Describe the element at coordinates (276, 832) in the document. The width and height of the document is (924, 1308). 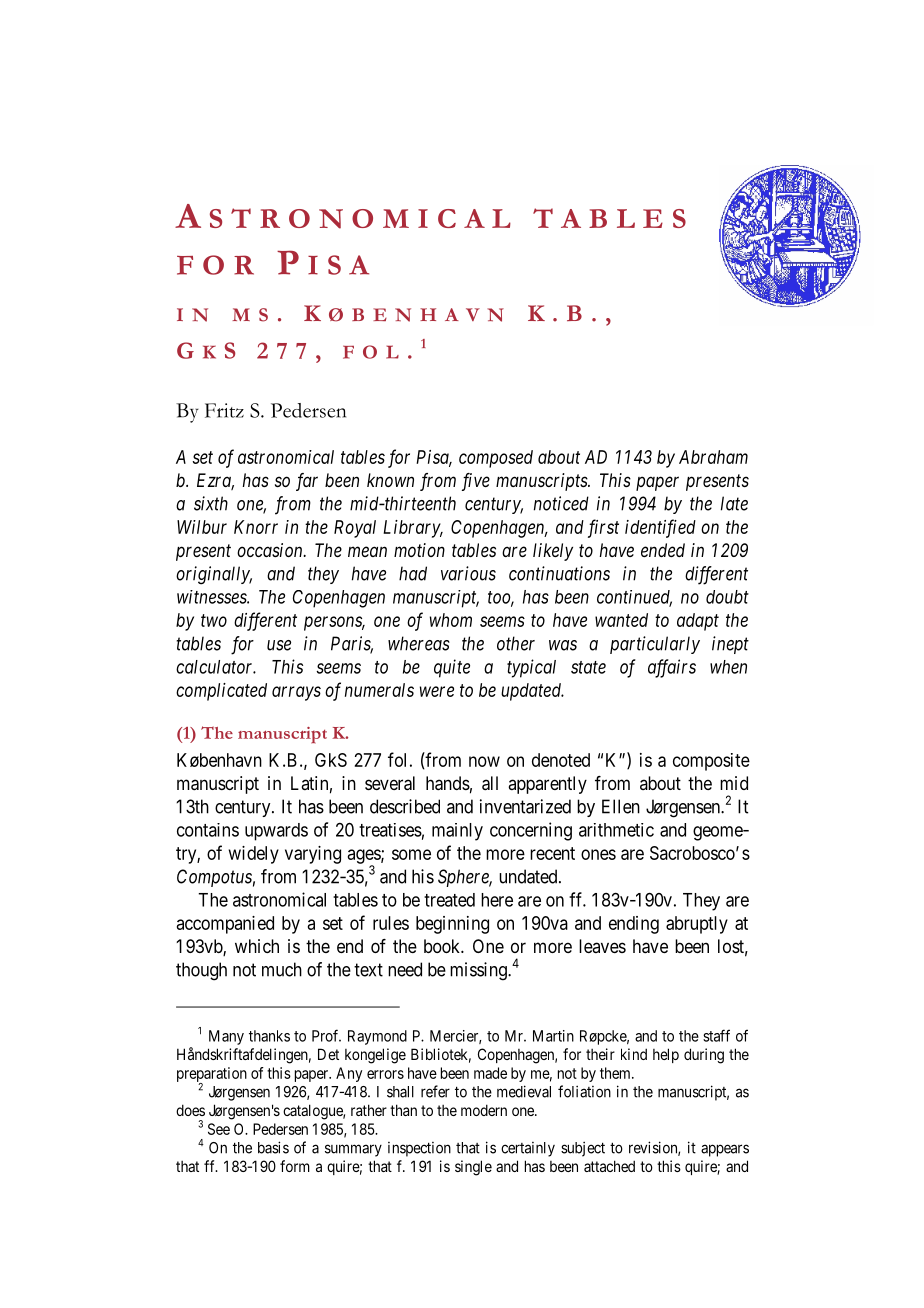
I see `upwards` at that location.
